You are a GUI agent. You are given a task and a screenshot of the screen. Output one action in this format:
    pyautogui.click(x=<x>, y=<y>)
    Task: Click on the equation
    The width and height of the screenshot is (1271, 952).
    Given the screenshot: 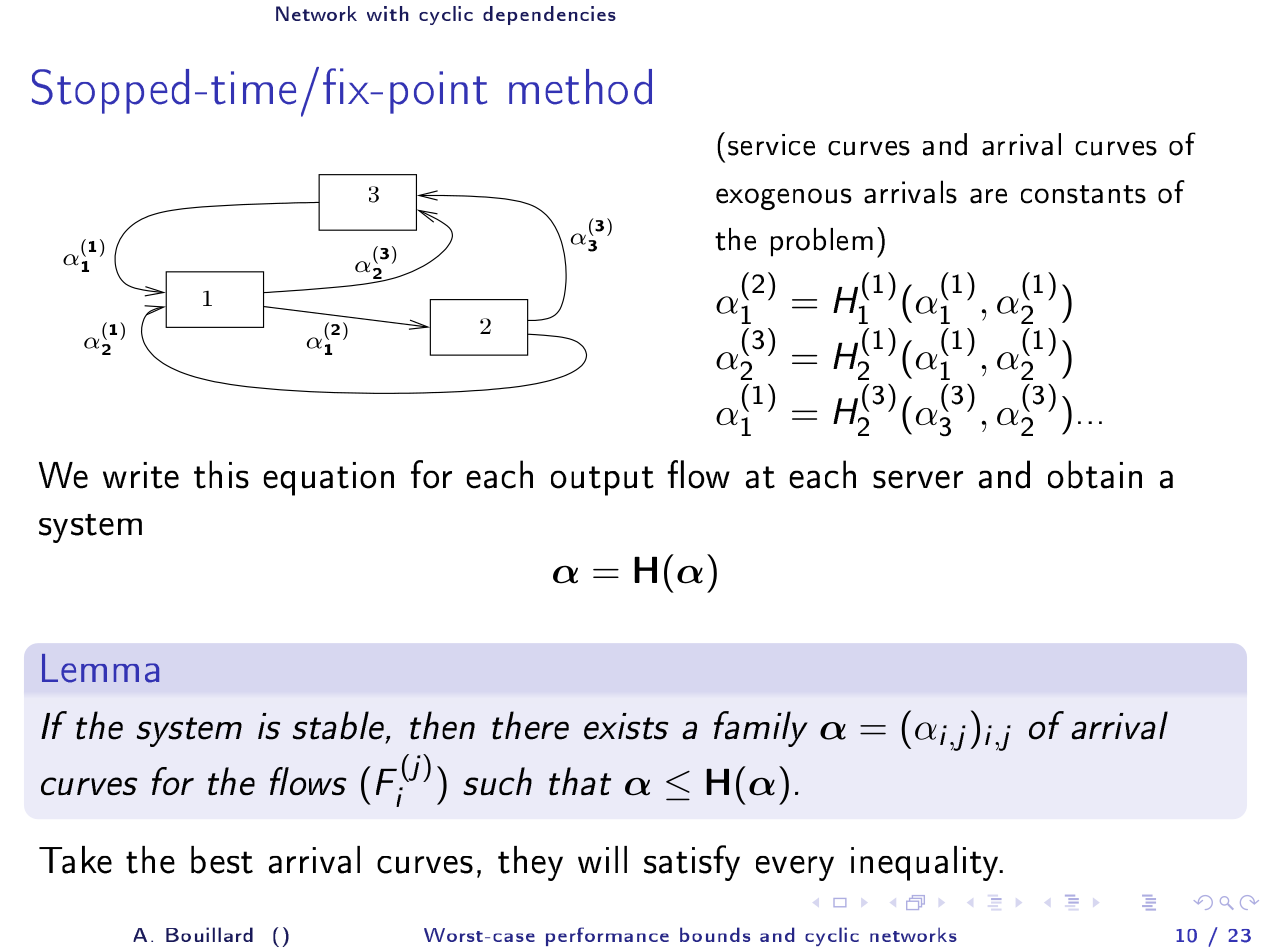 What is the action you would take?
    pyautogui.click(x=329, y=479)
